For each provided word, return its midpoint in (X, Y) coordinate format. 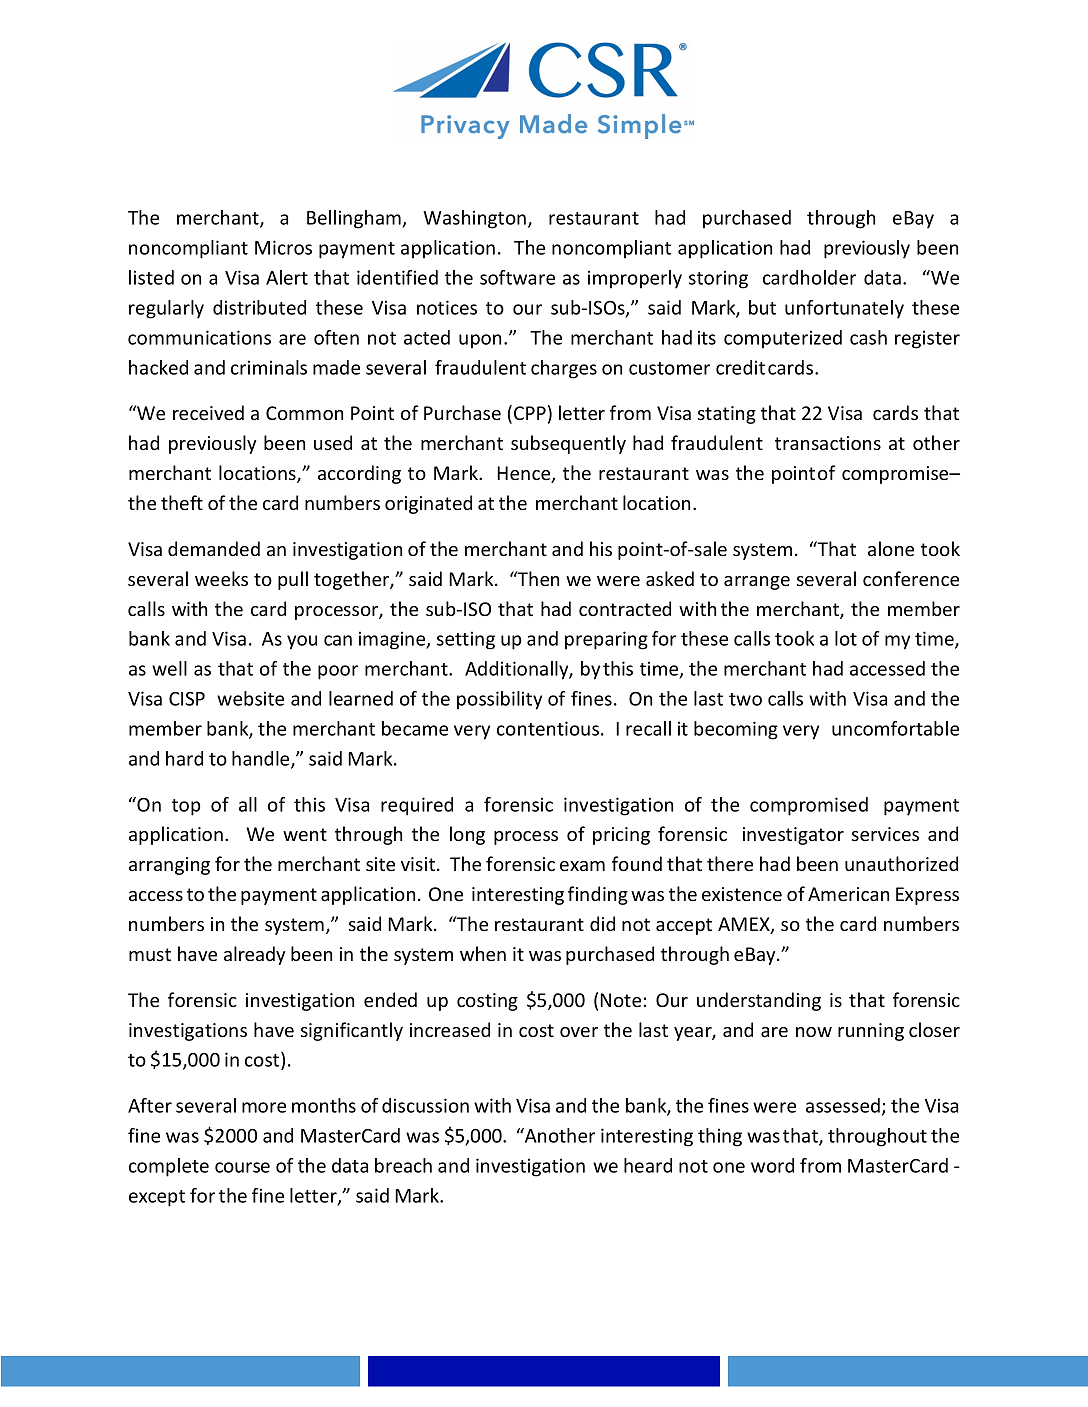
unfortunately (844, 309)
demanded (214, 548)
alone (891, 548)
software (517, 277)
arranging (169, 866)
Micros (283, 247)
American (848, 894)
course (242, 1167)
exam (582, 866)
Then (537, 578)
